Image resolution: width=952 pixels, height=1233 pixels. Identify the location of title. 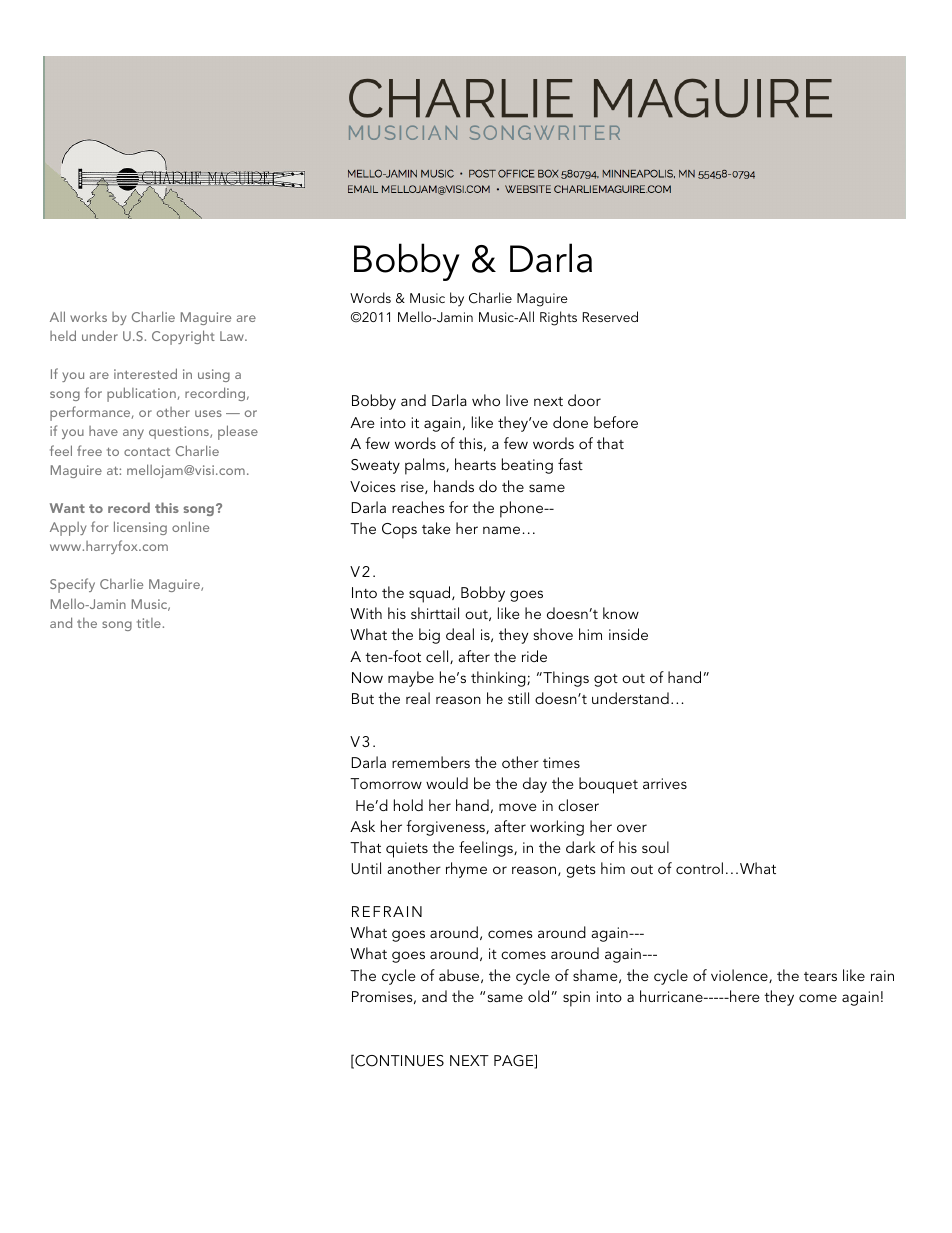
(149, 623).
